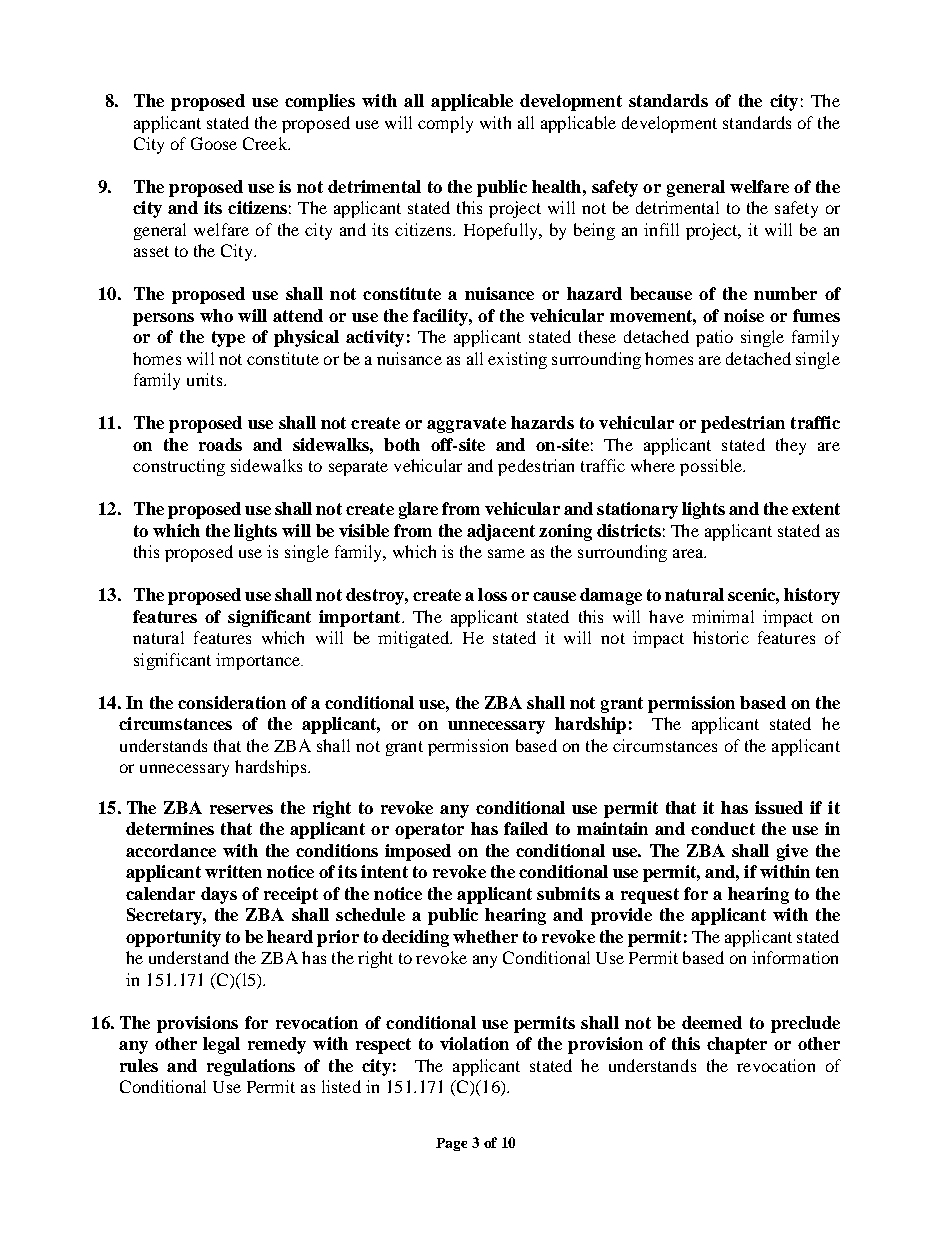 This page has width=952, height=1233. Describe the element at coordinates (445, 124) in the page. I see `comply` at that location.
